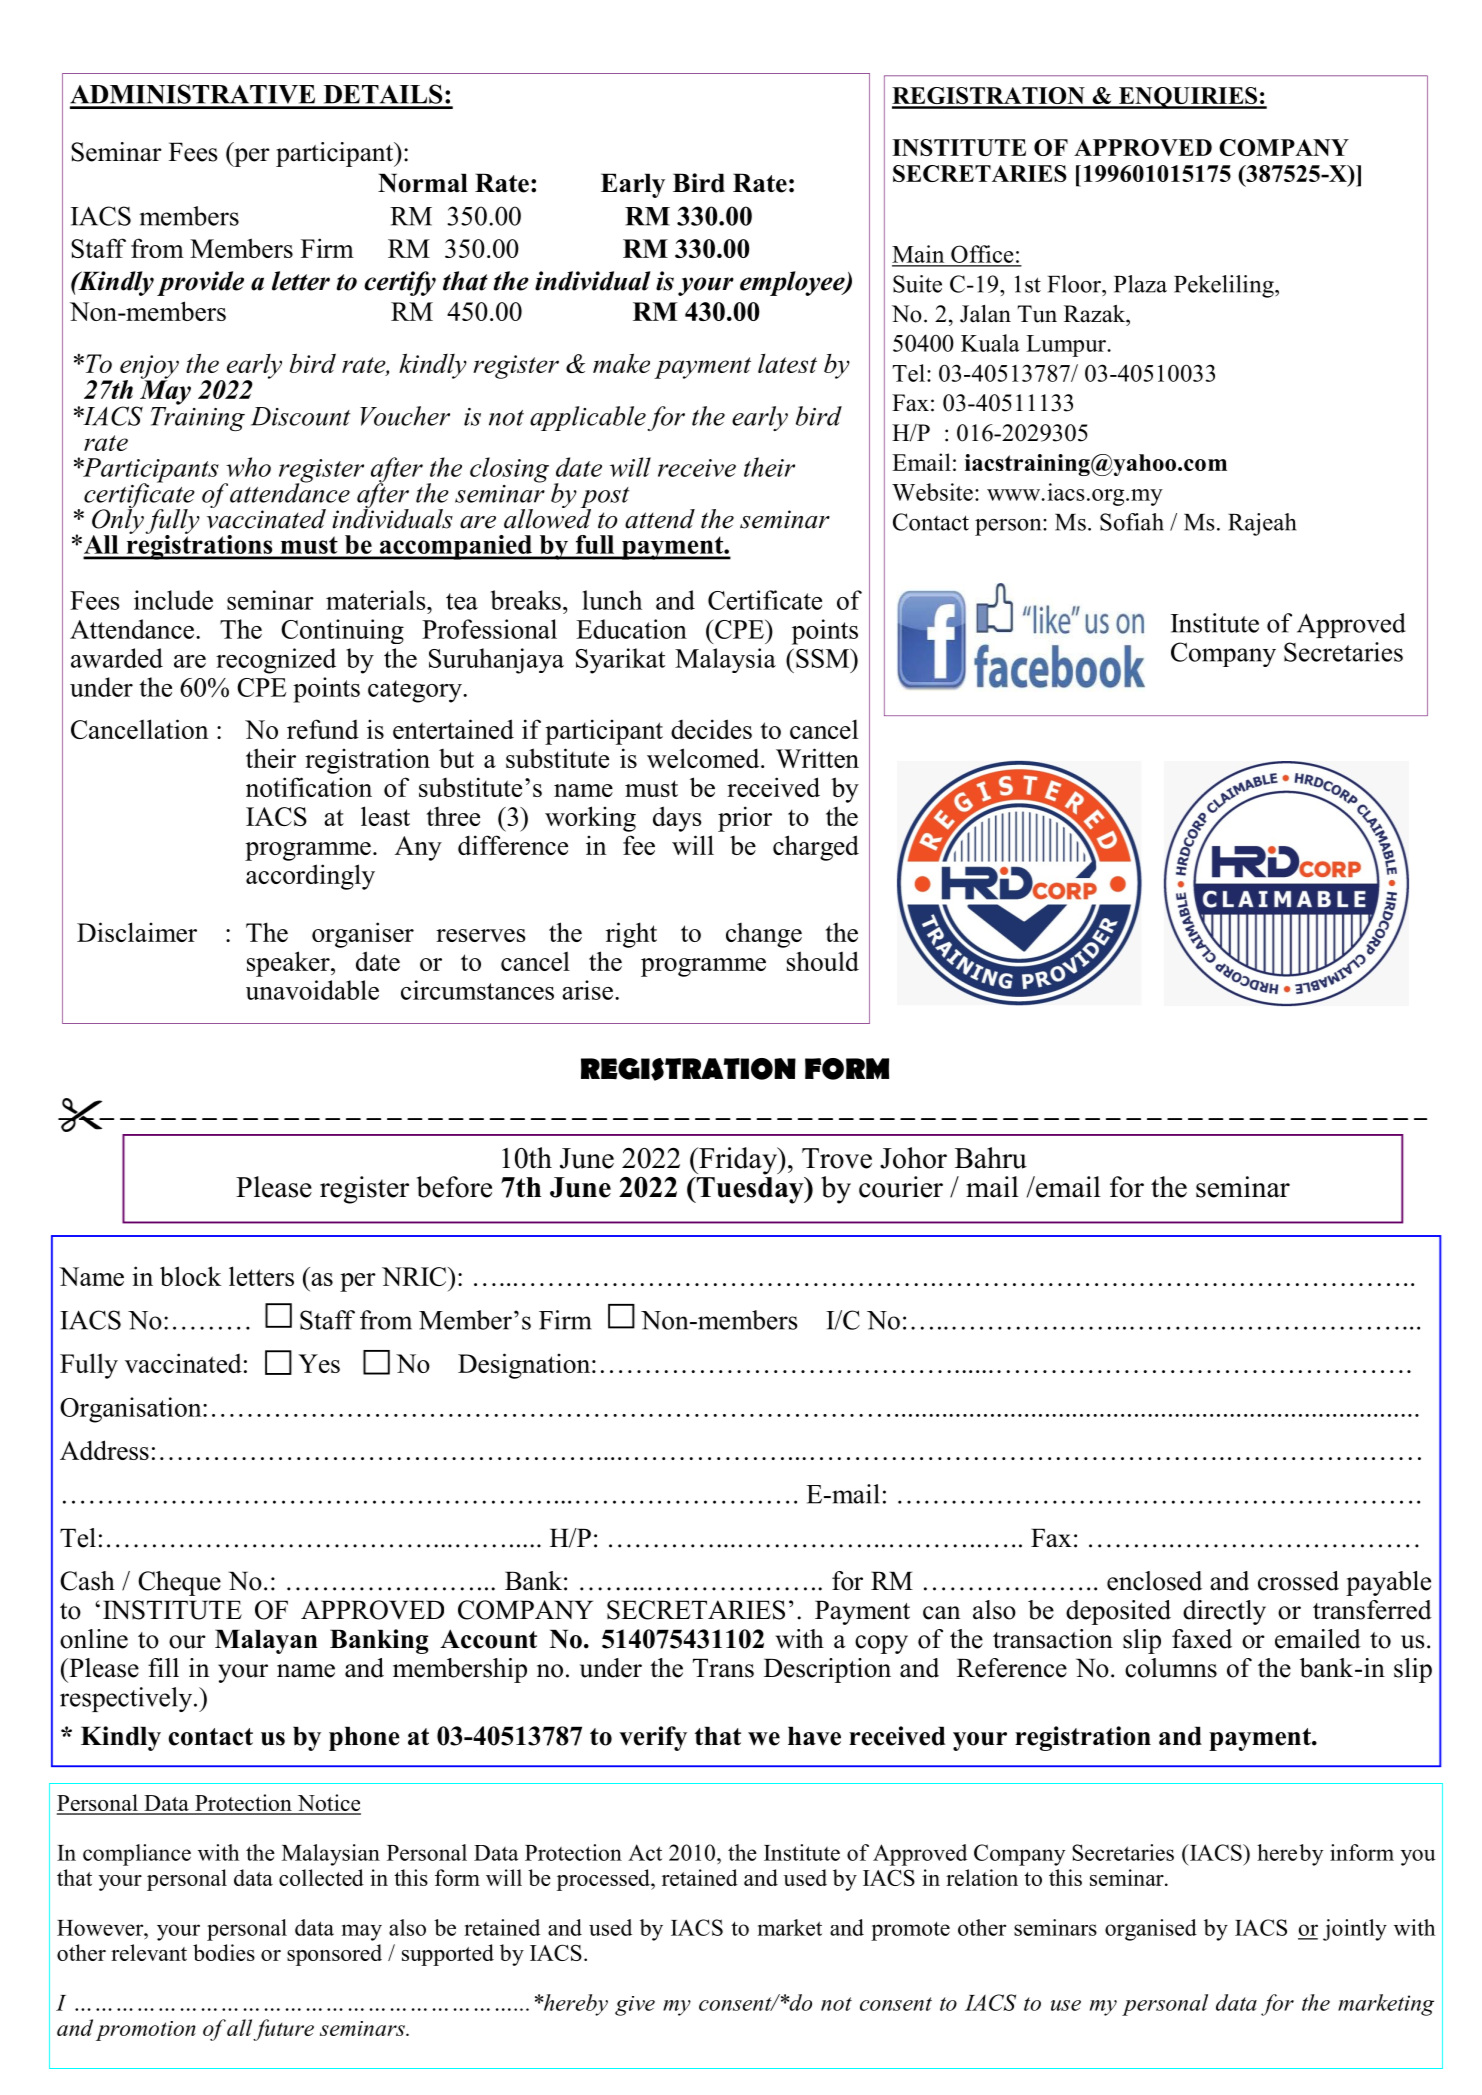  Describe the element at coordinates (224, 1952) in the page. I see `bodies` at that location.
